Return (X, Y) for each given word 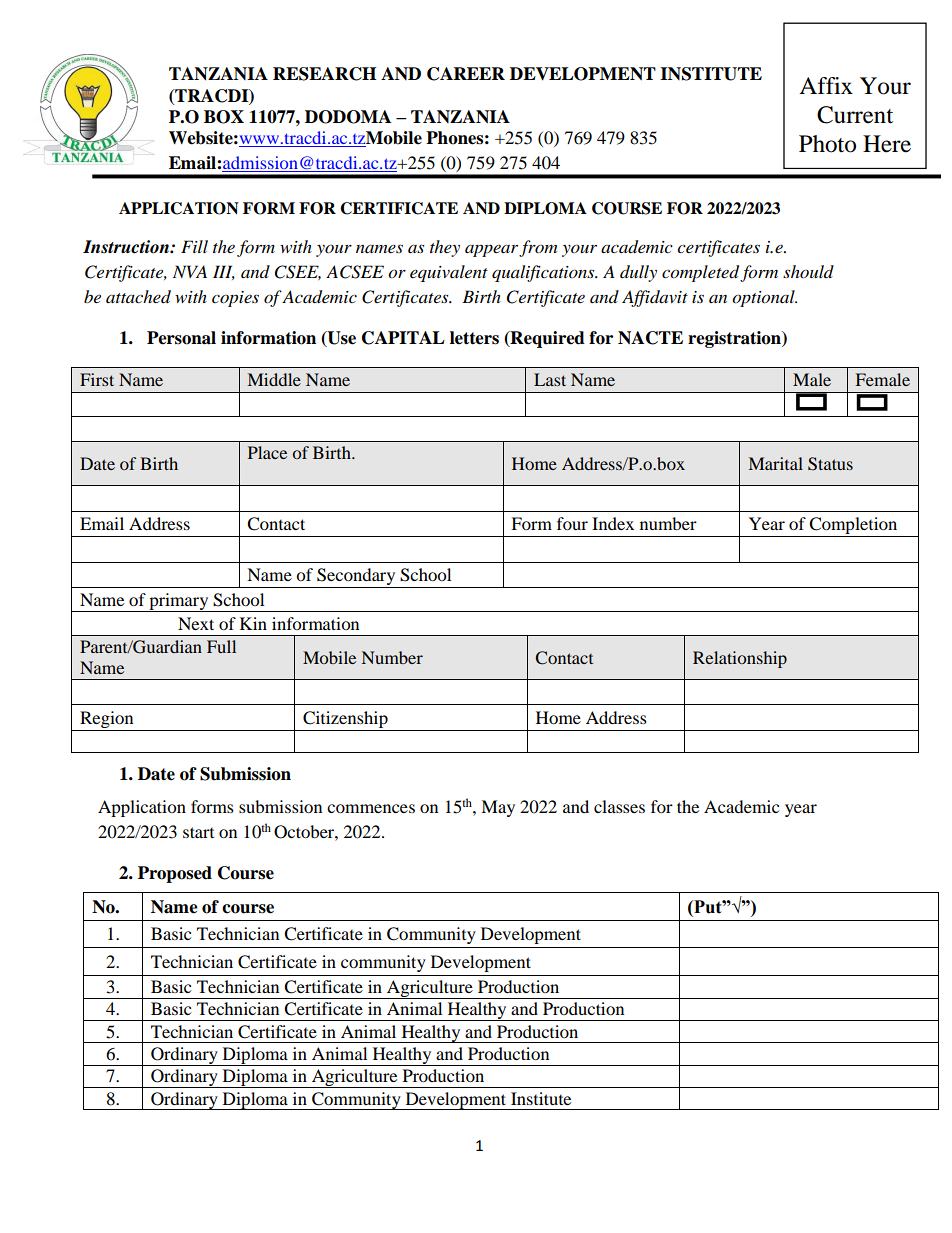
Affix (826, 85)
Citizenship (345, 719)
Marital (776, 463)
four (572, 523)
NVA (190, 271)
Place (267, 452)
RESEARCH (324, 74)
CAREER (466, 74)
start (198, 832)
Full (221, 646)
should (808, 271)
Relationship (740, 659)
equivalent (449, 273)
